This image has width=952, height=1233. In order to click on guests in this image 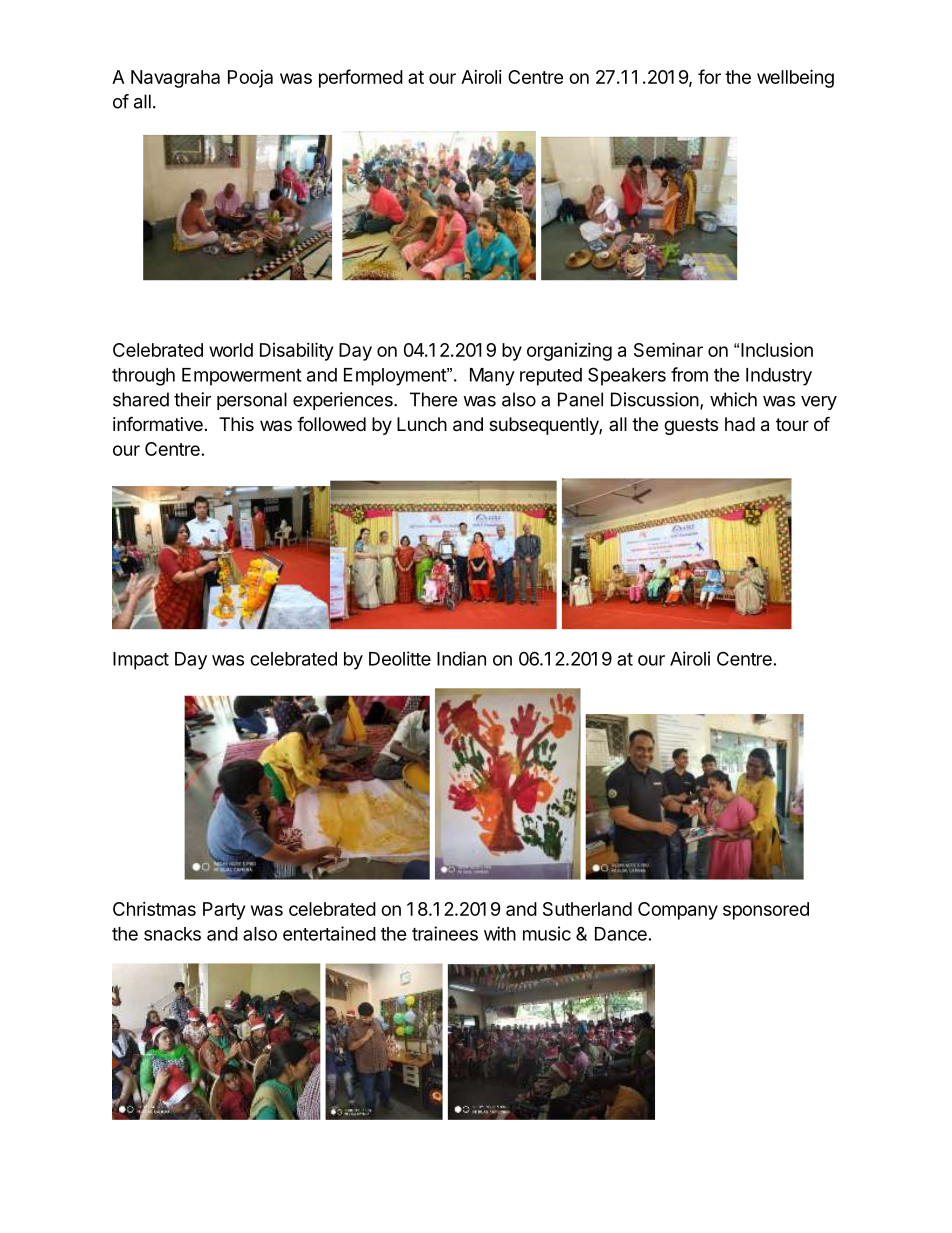, I will do `click(691, 426)`.
